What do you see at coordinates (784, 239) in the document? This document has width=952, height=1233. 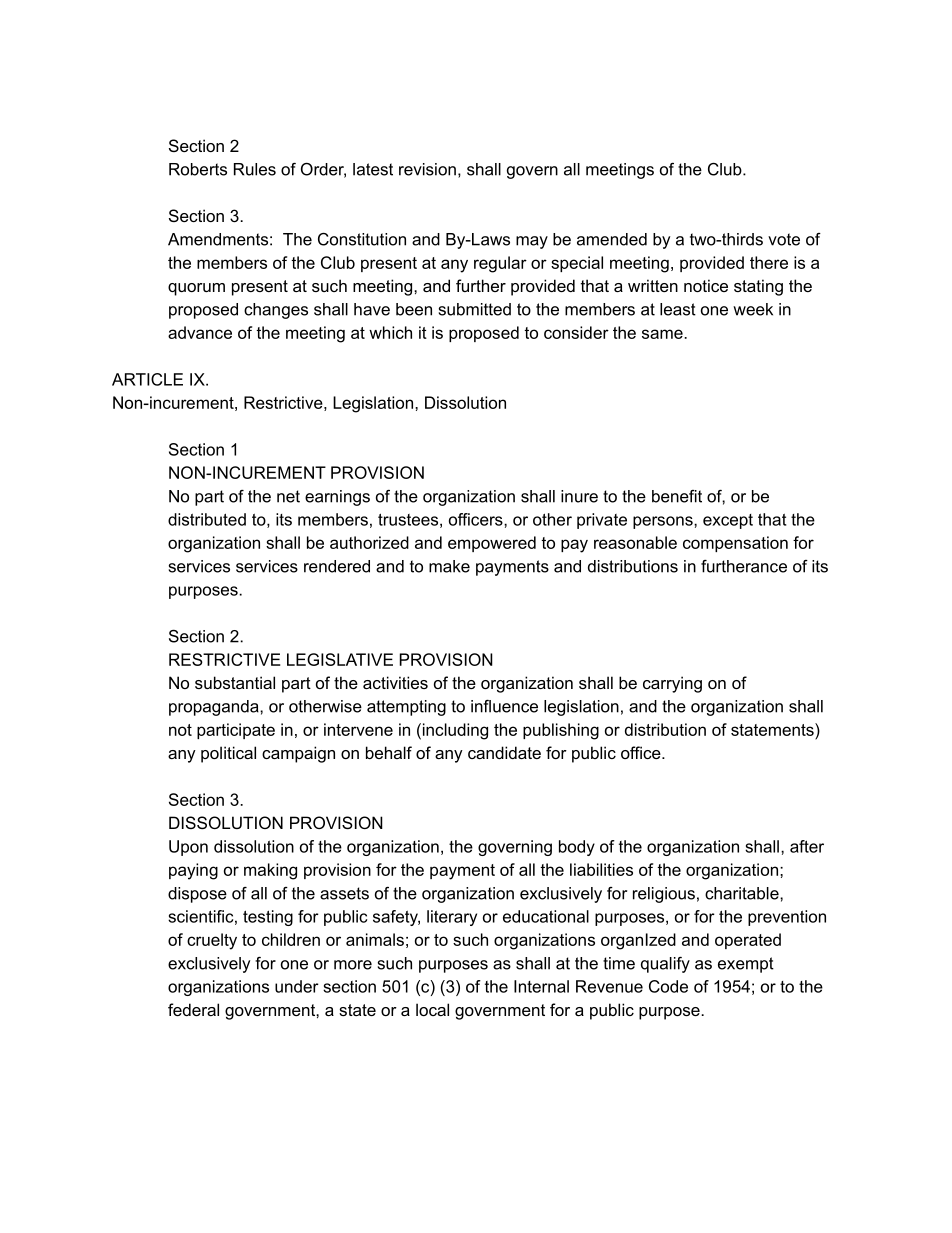 I see `vote` at bounding box center [784, 239].
